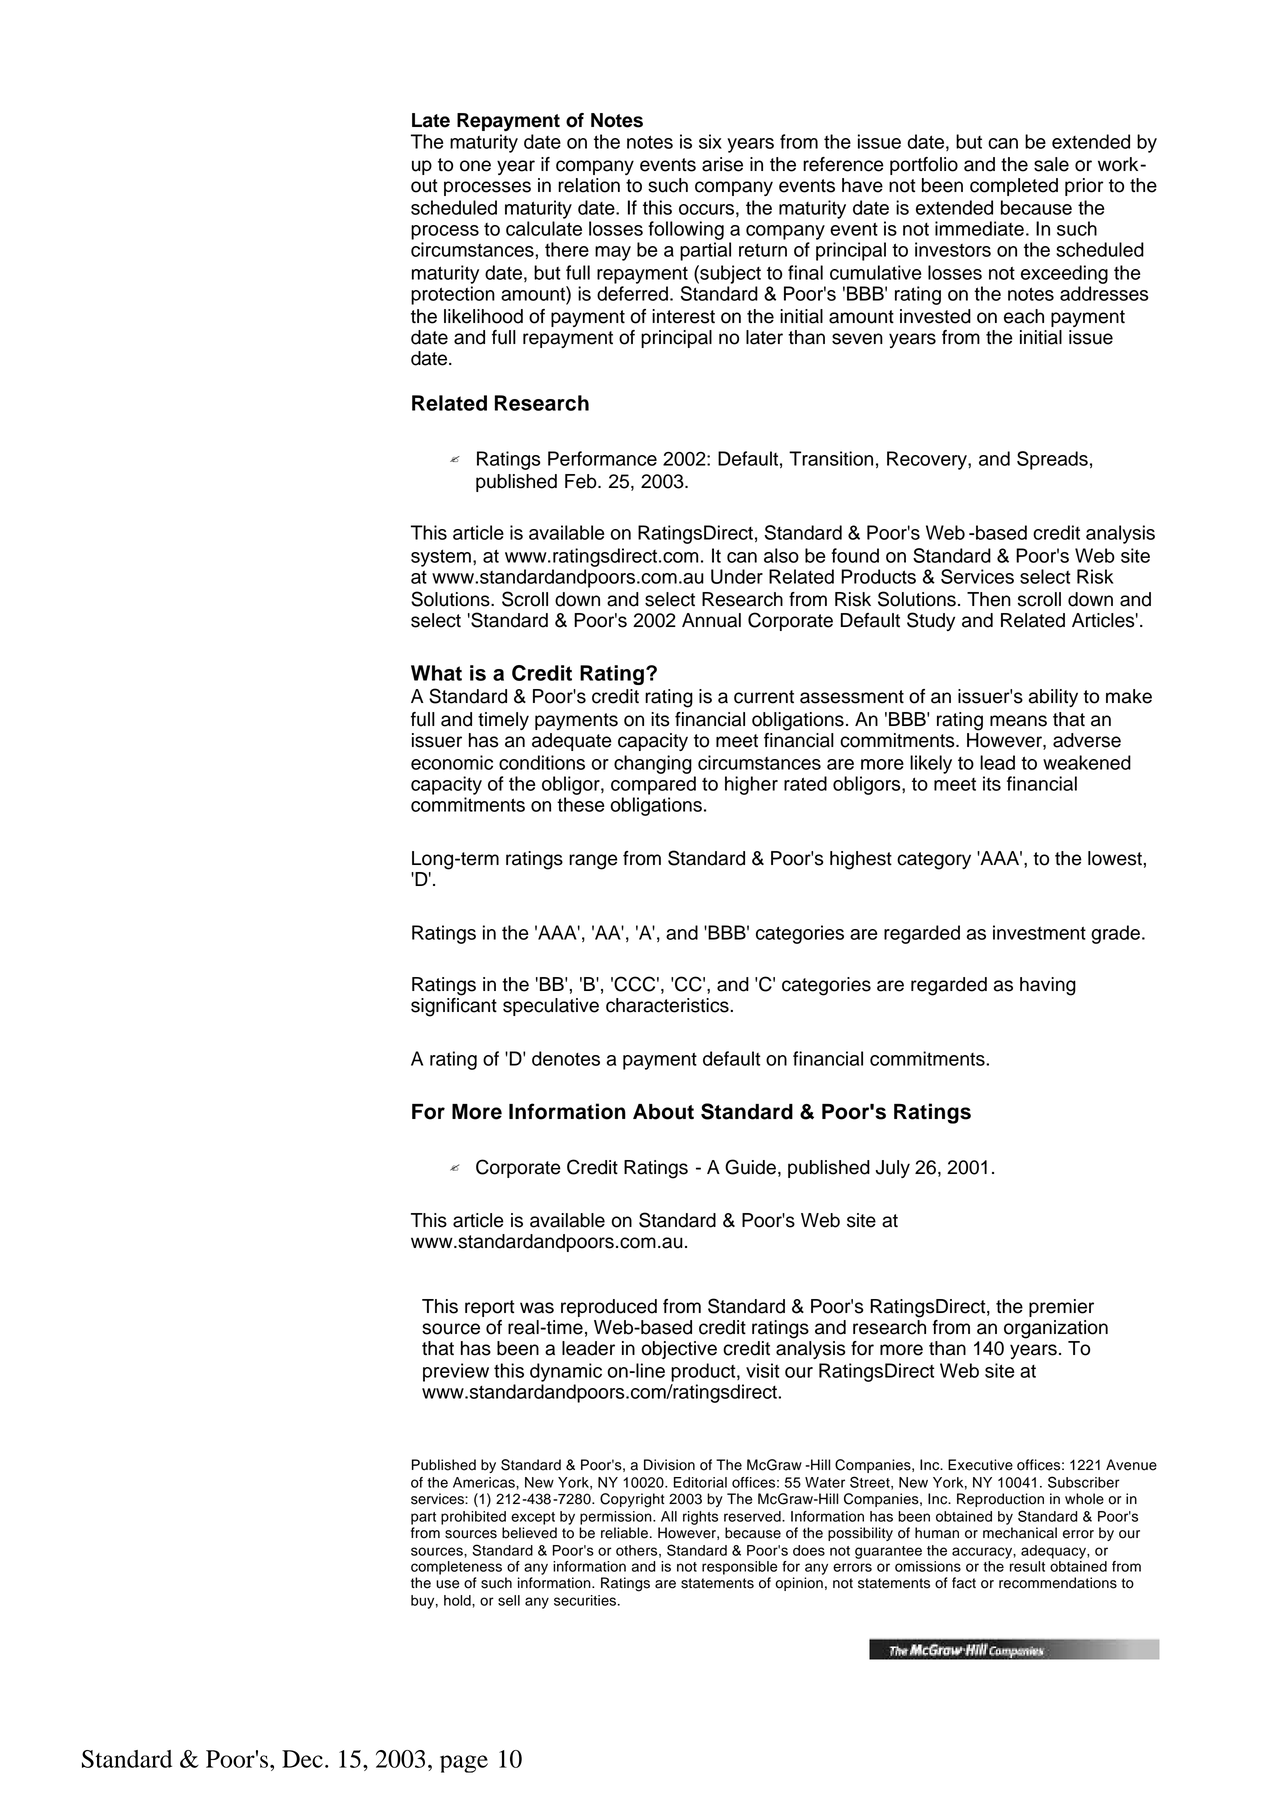  Describe the element at coordinates (740, 1568) in the page. I see `responsible` at that location.
